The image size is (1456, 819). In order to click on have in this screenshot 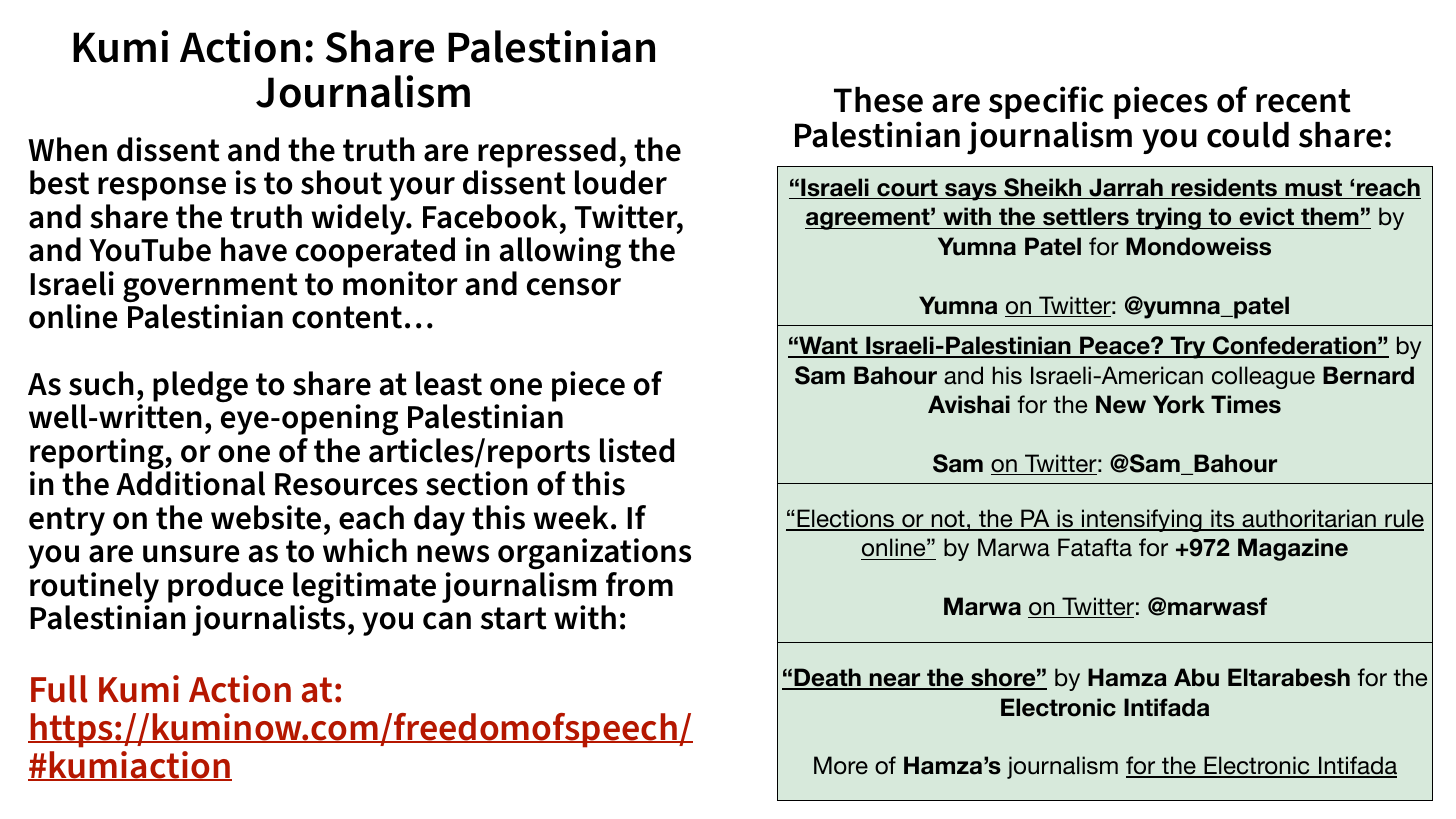, I will do `click(254, 249)`.
